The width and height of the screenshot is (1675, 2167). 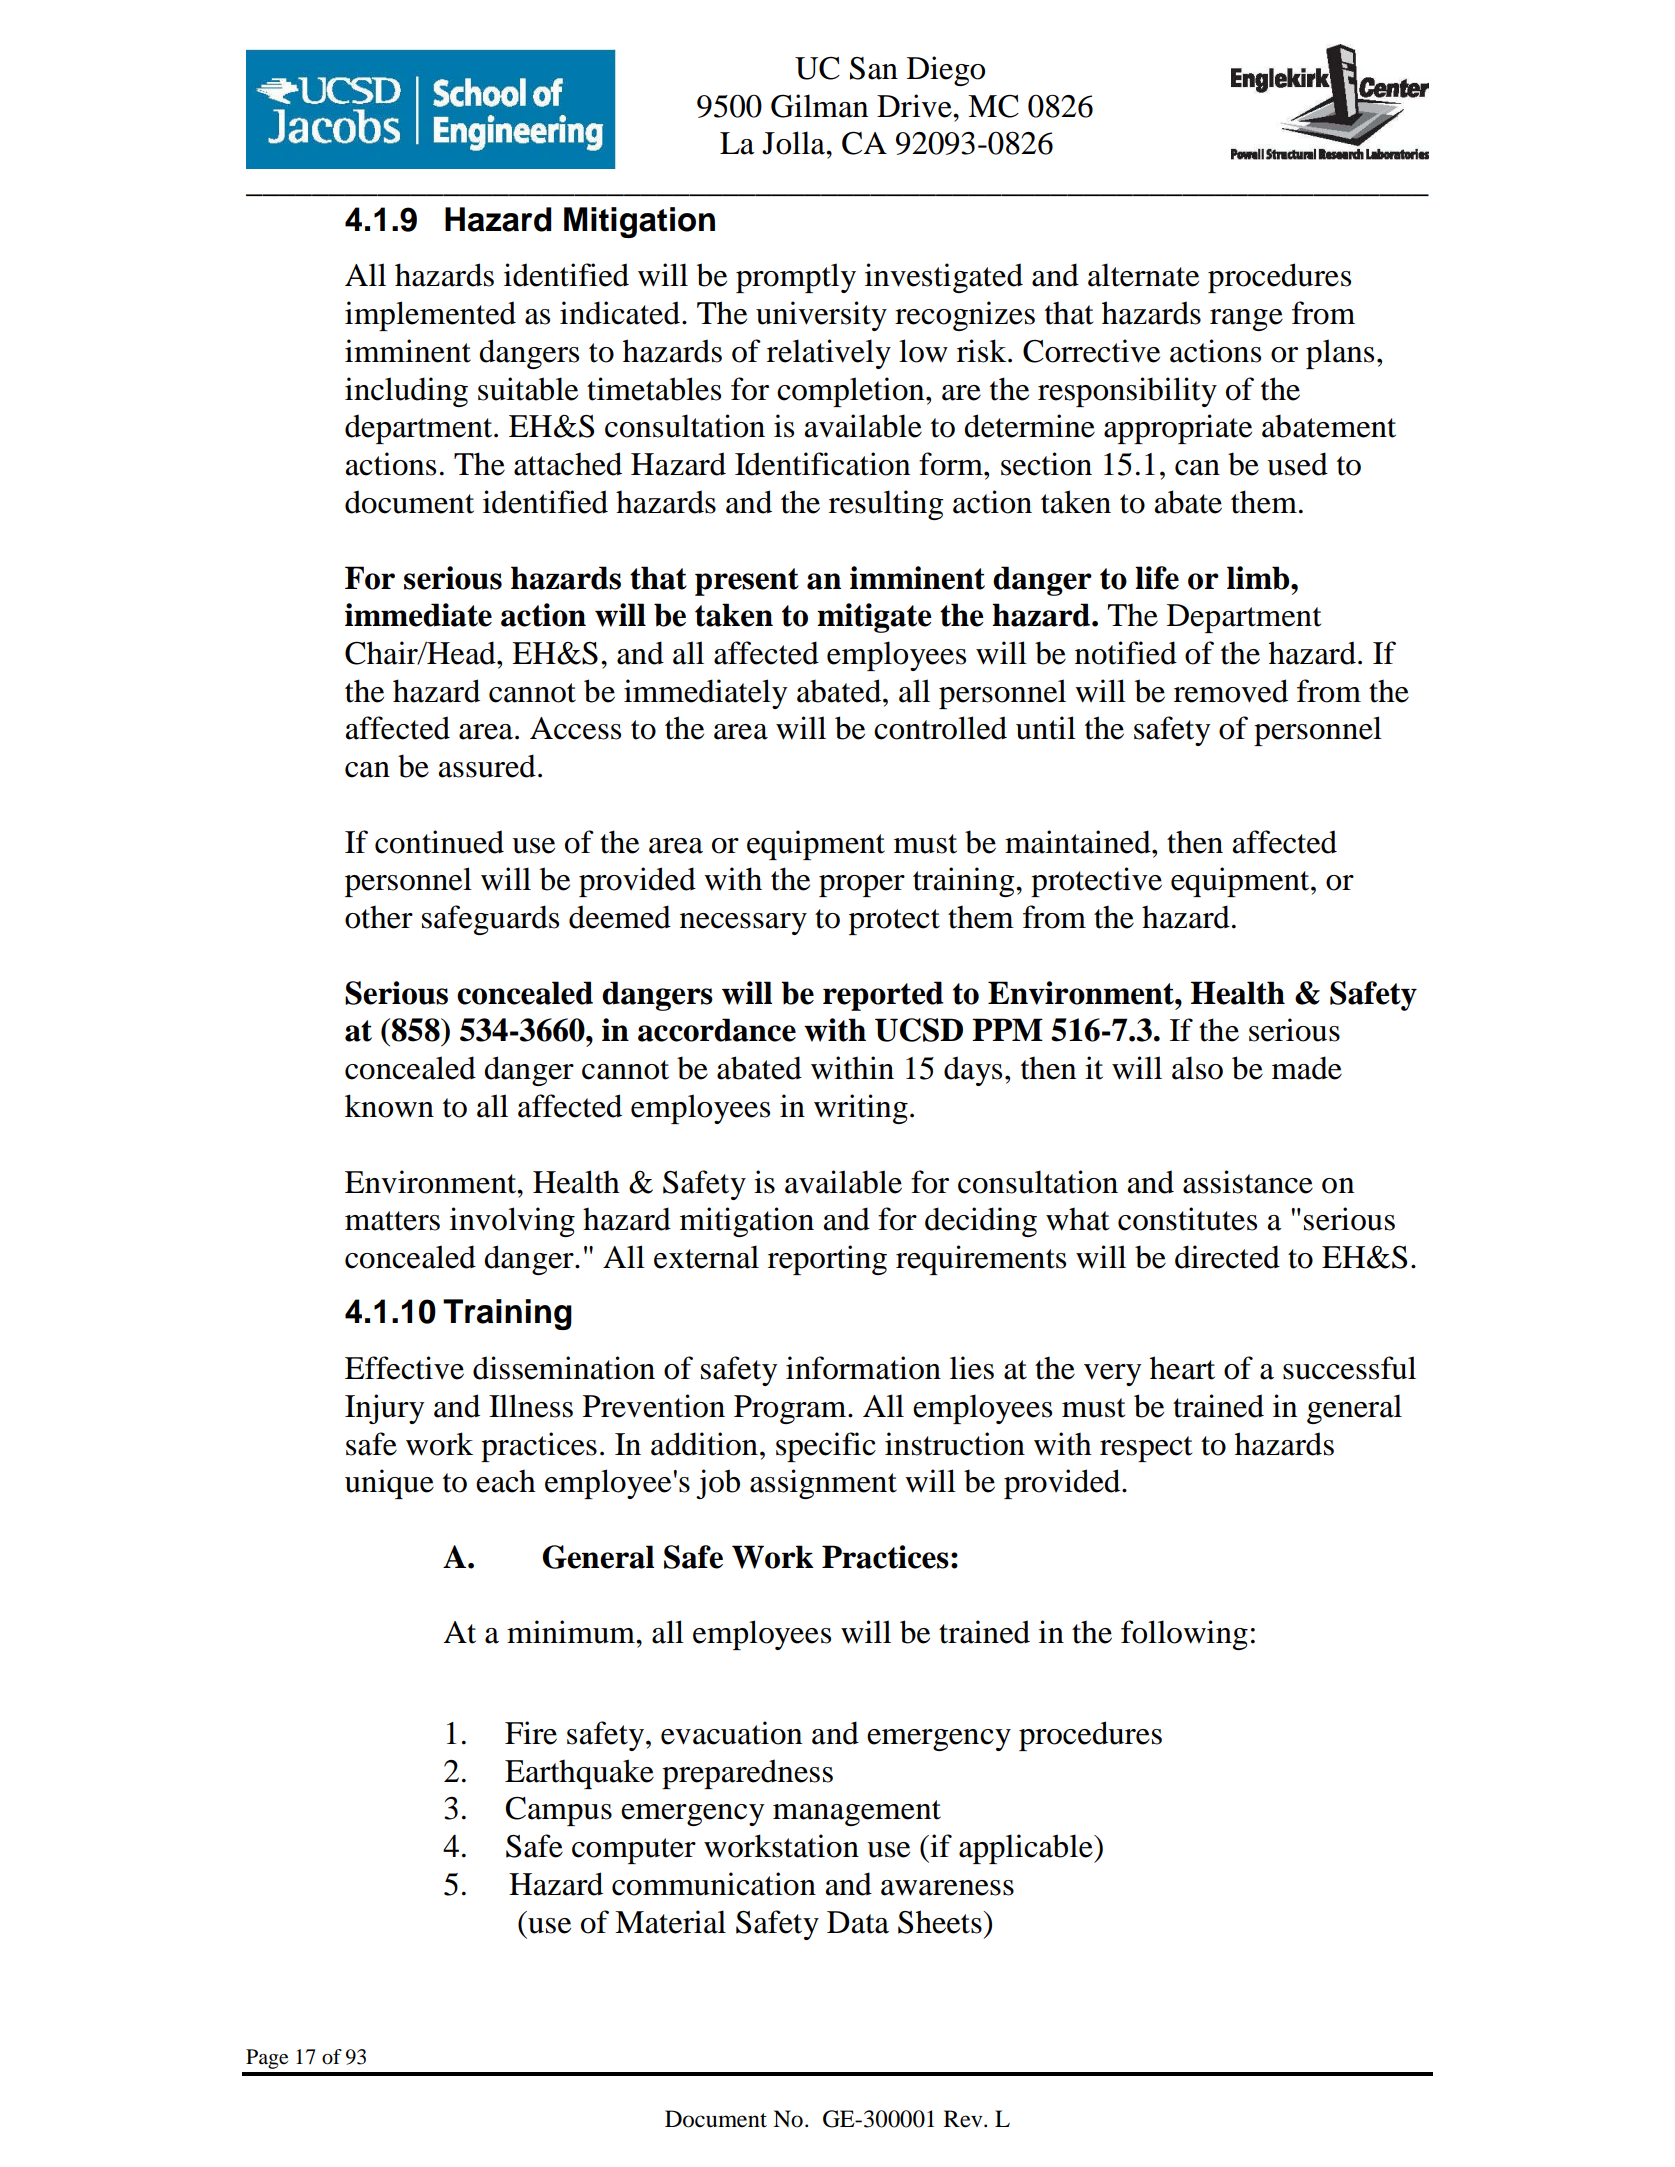 I want to click on directed, so click(x=1227, y=1257).
